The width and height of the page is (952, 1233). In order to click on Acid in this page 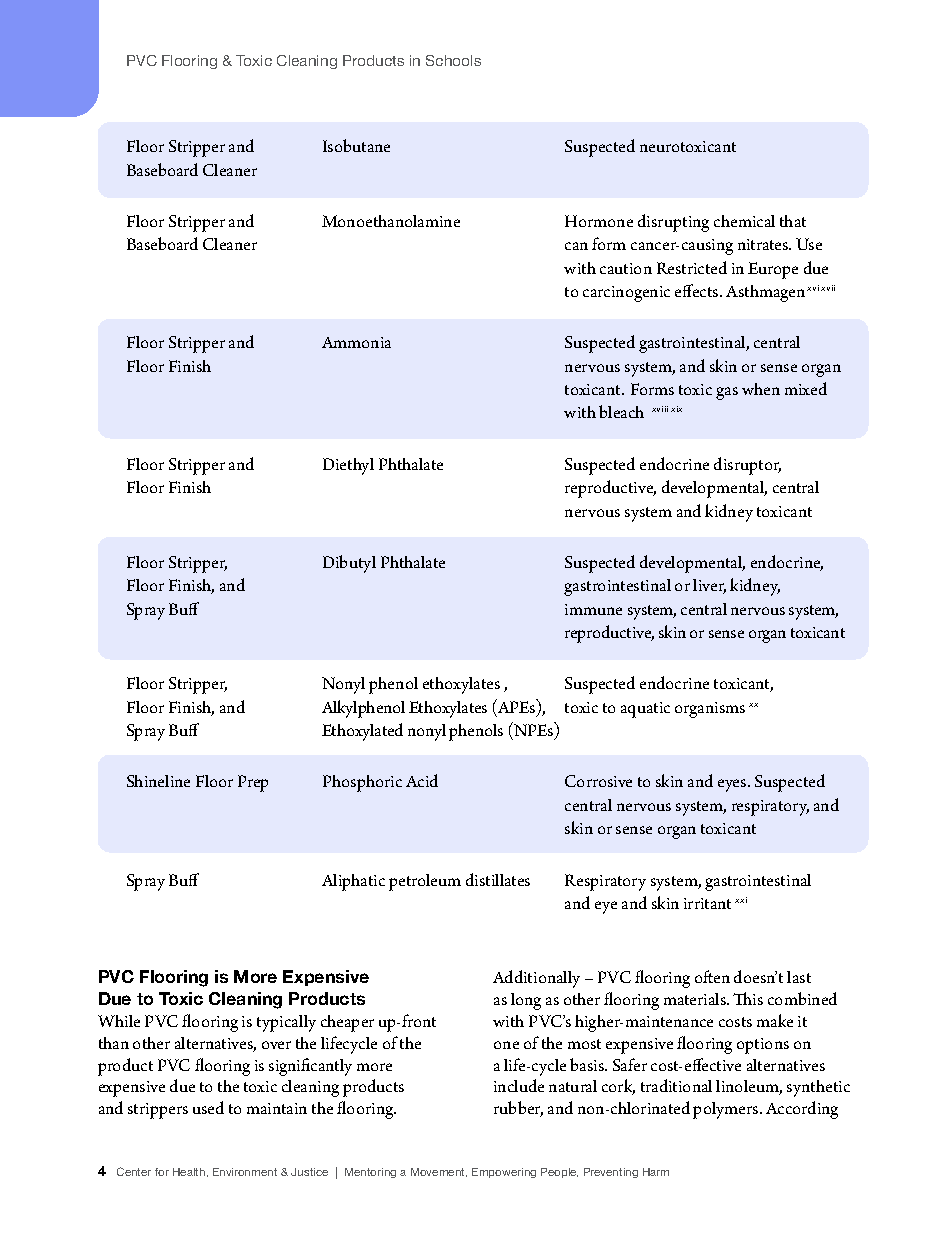, I will do `click(422, 780)`.
